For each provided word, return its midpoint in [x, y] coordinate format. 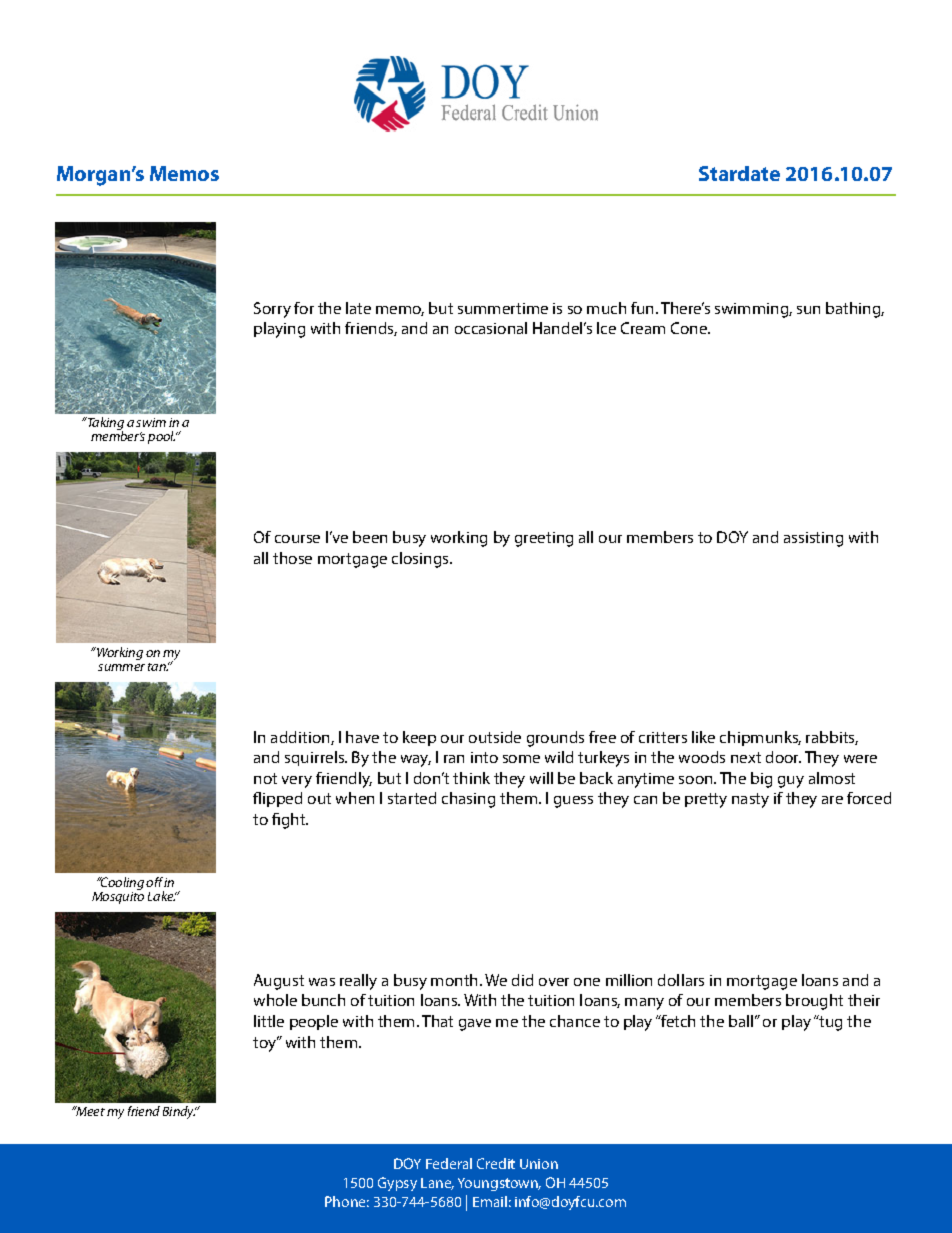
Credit [496, 1163]
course [297, 539]
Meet [89, 1111]
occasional [491, 328]
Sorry [272, 310]
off [155, 882]
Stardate [739, 173]
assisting [813, 539]
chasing [468, 800]
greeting [544, 539]
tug [829, 1023]
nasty [750, 800]
